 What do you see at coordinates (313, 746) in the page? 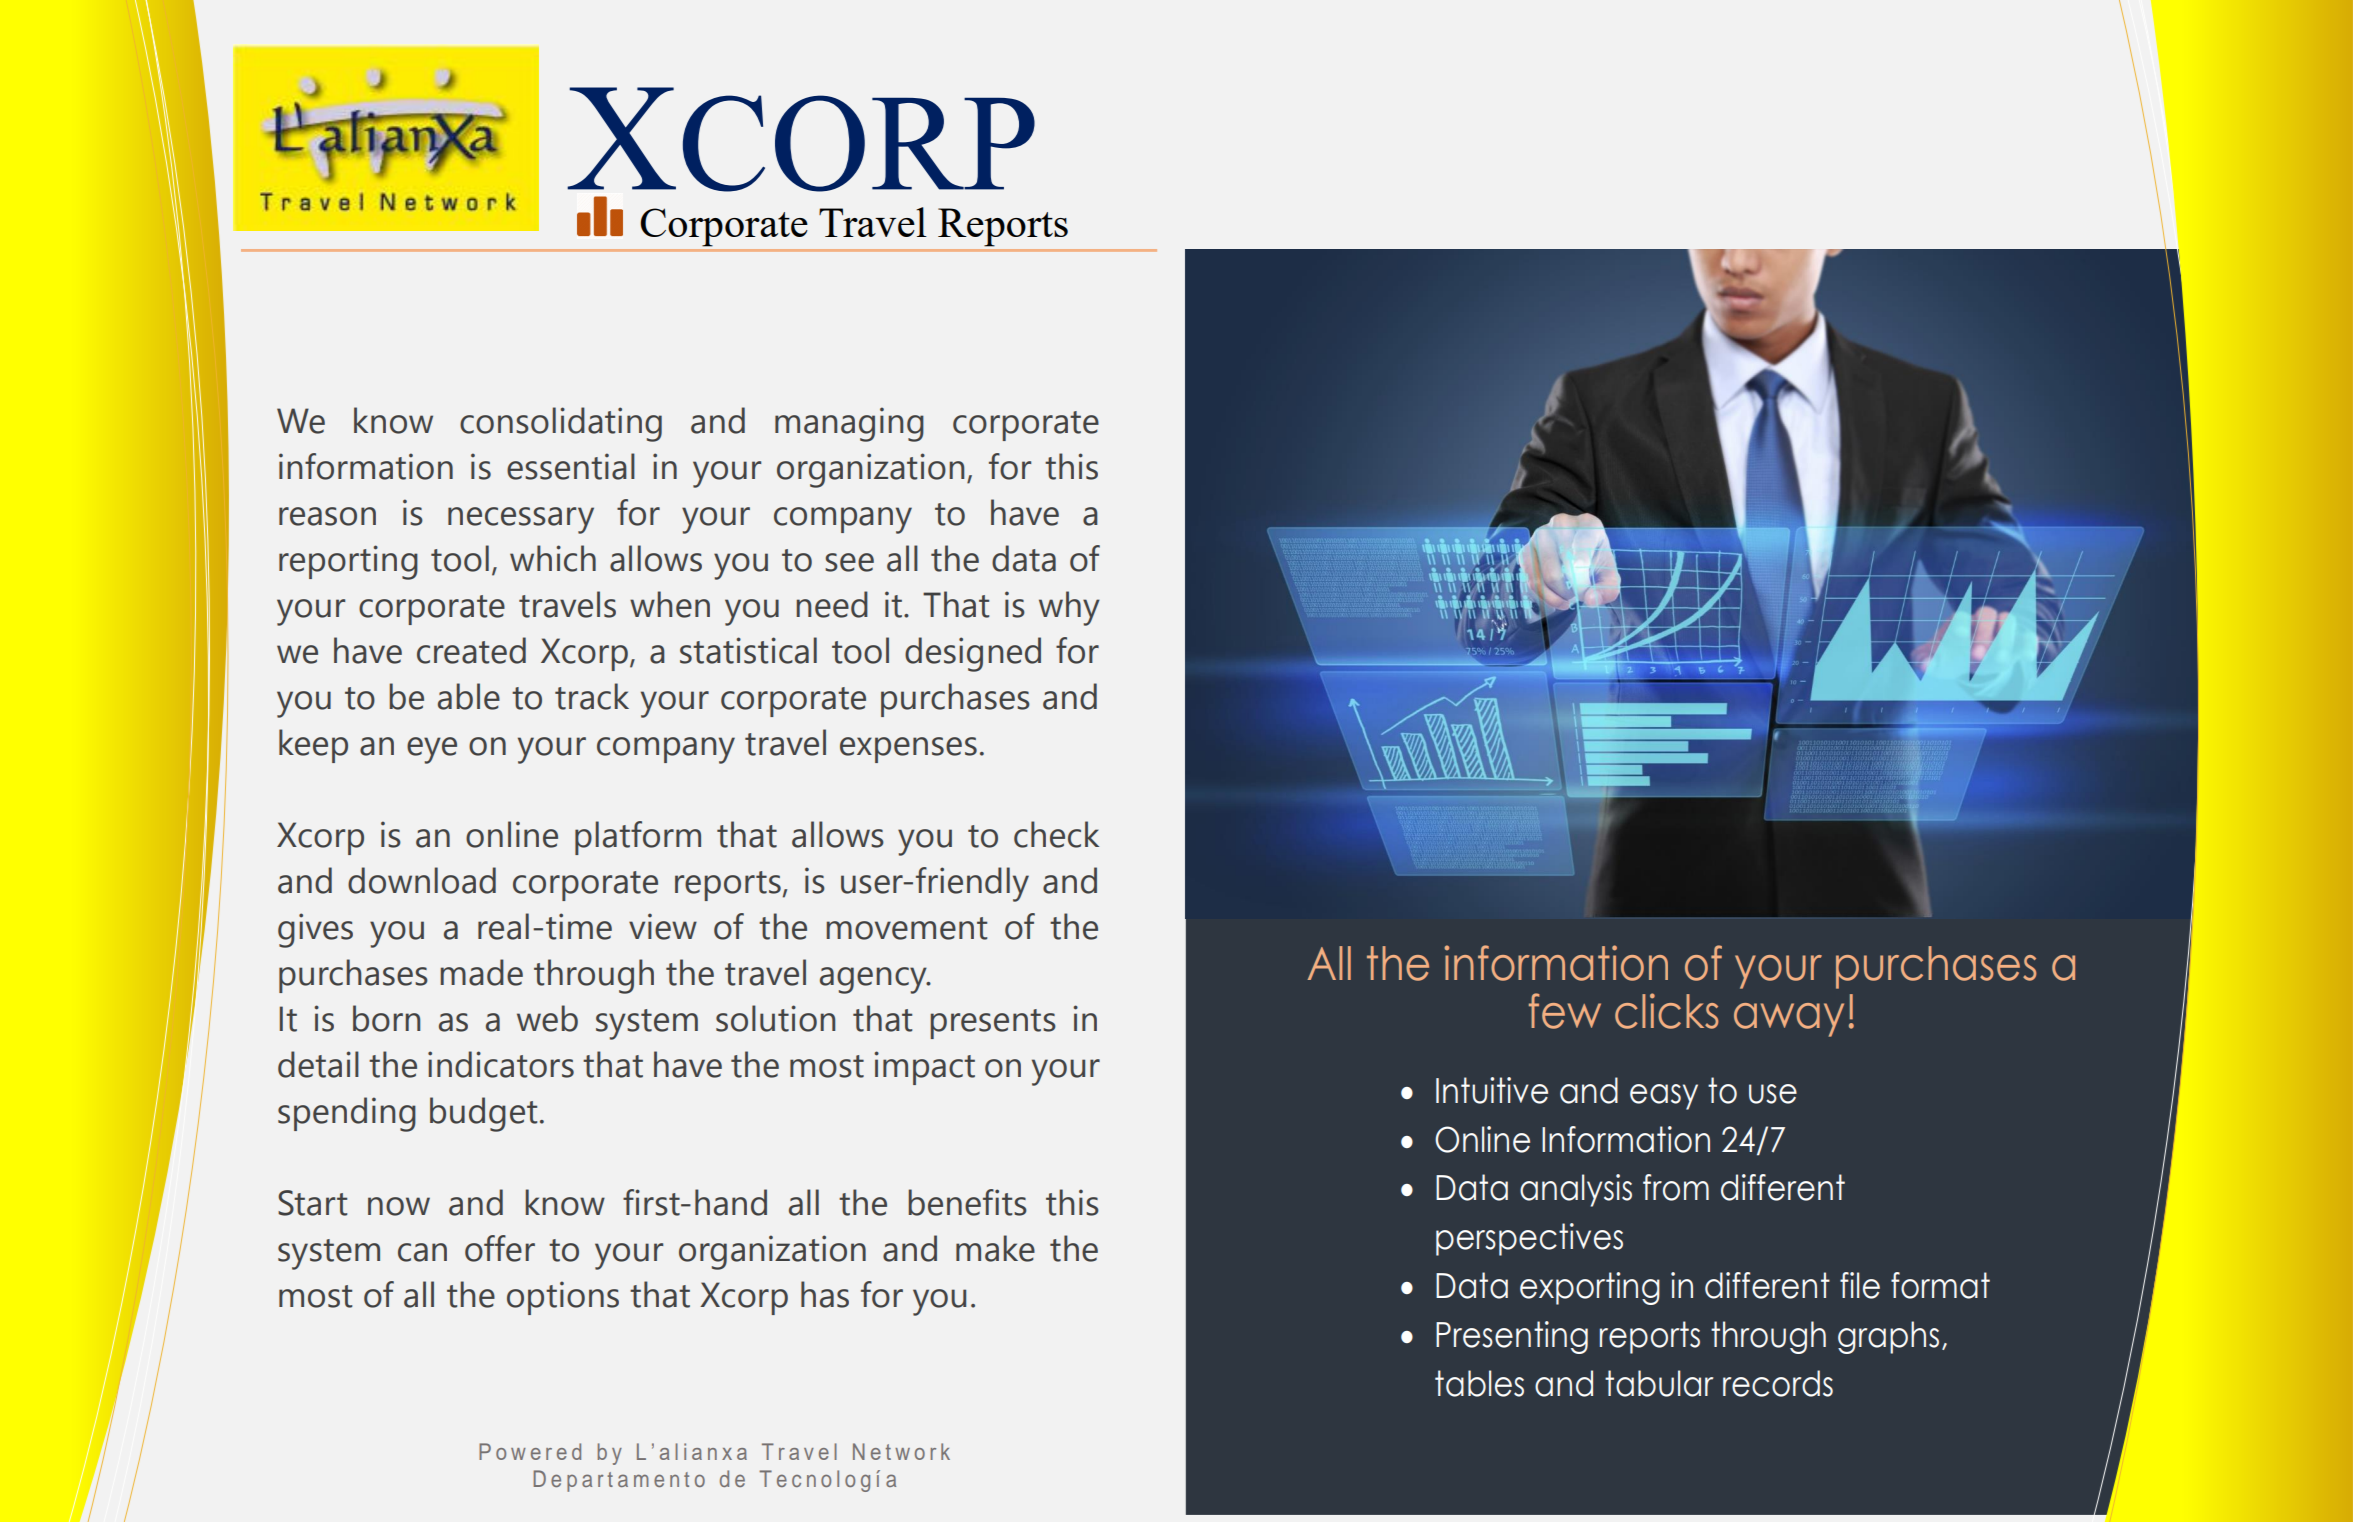
I see `keep` at bounding box center [313, 746].
